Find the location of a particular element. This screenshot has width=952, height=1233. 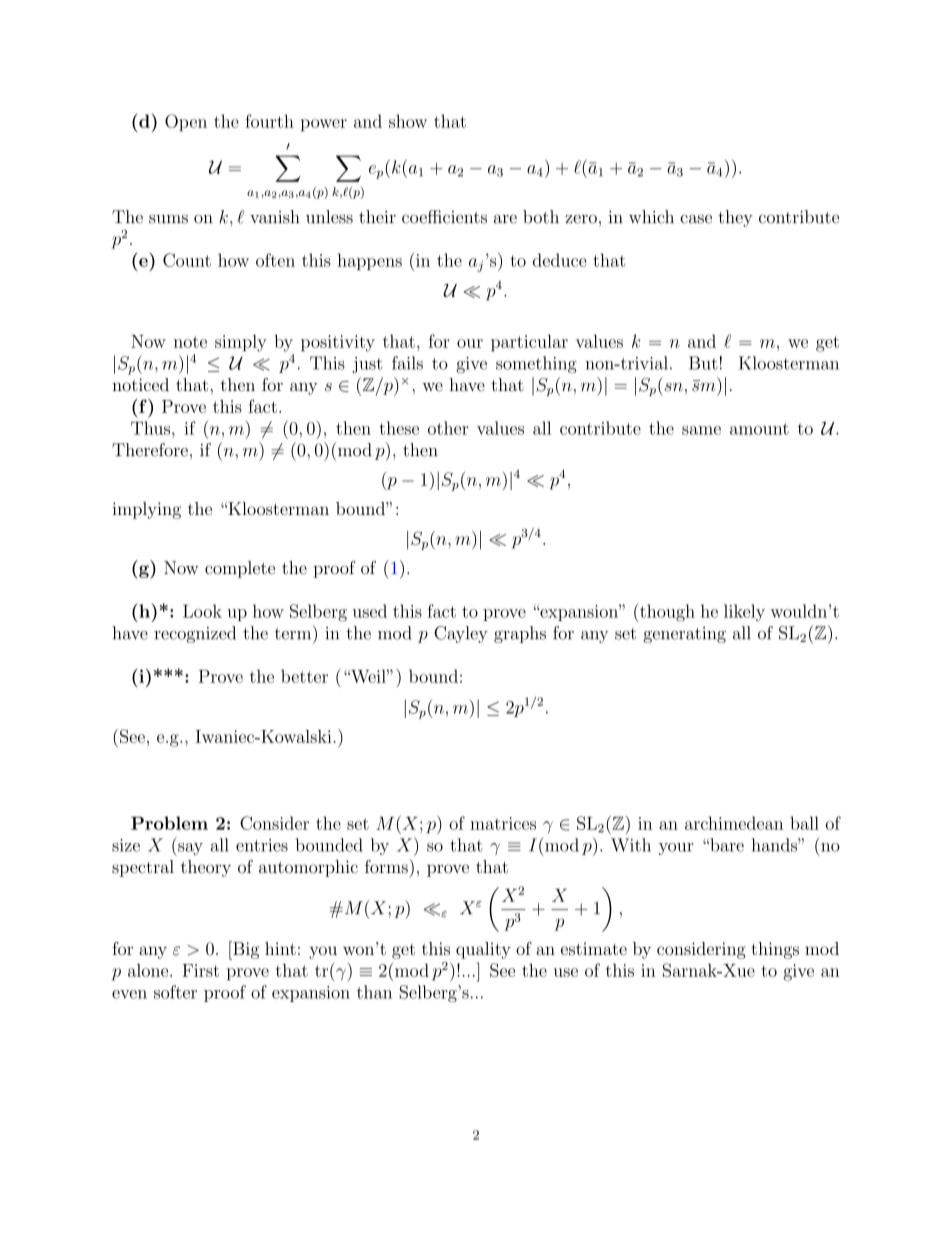

recognized is located at coordinates (195, 634).
